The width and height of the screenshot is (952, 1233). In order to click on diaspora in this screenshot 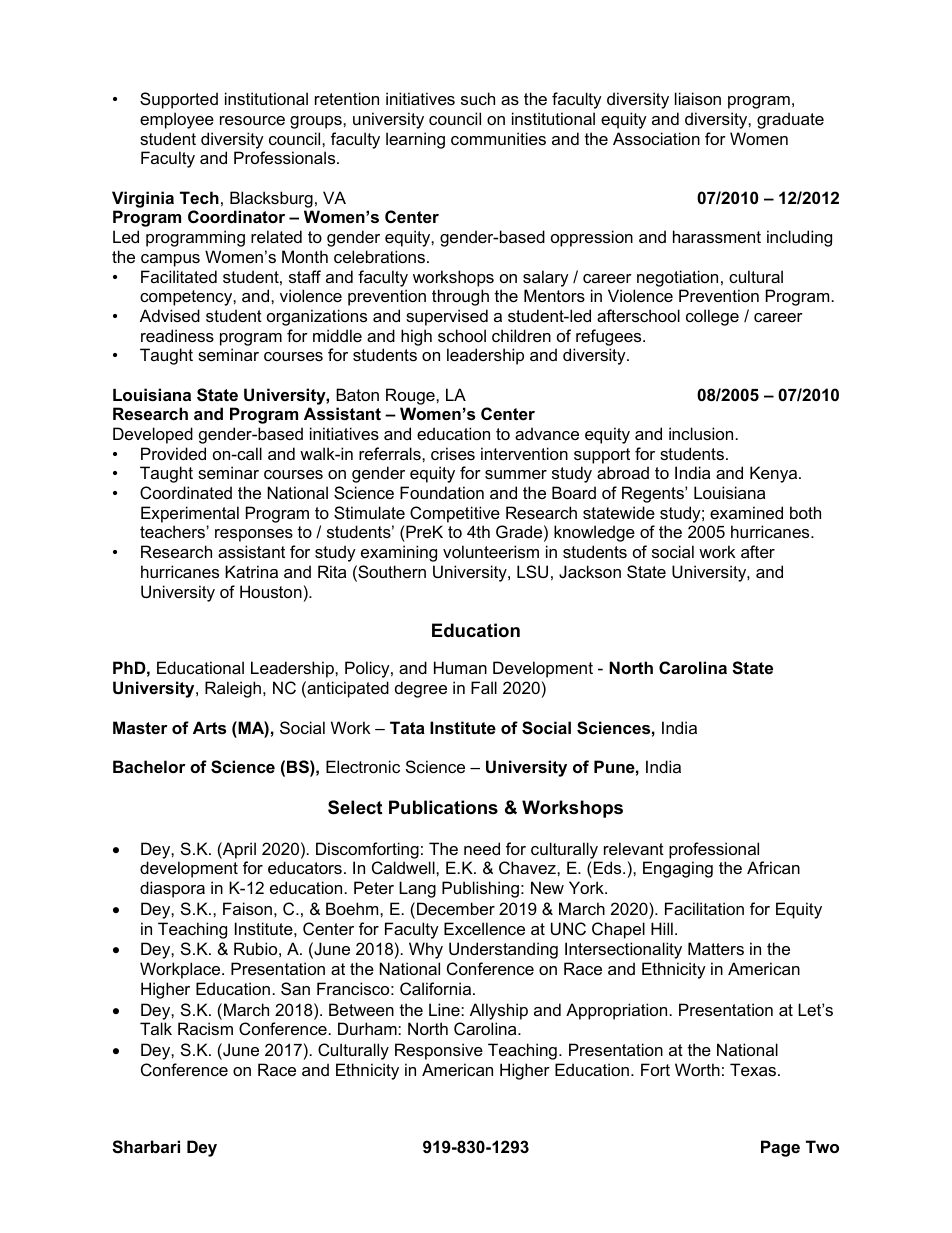, I will do `click(172, 889)`.
